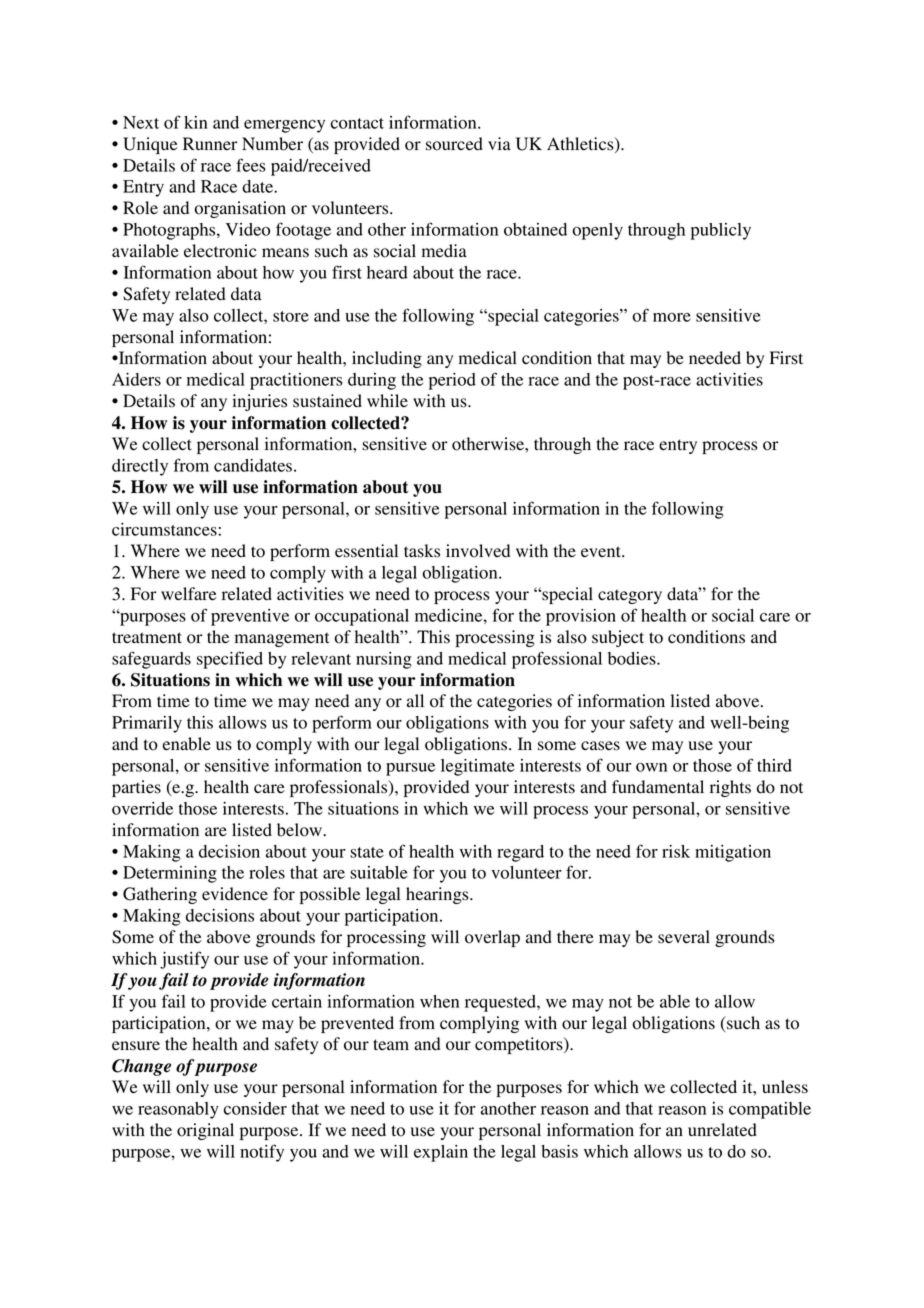 The image size is (924, 1308). I want to click on sourced, so click(454, 144).
